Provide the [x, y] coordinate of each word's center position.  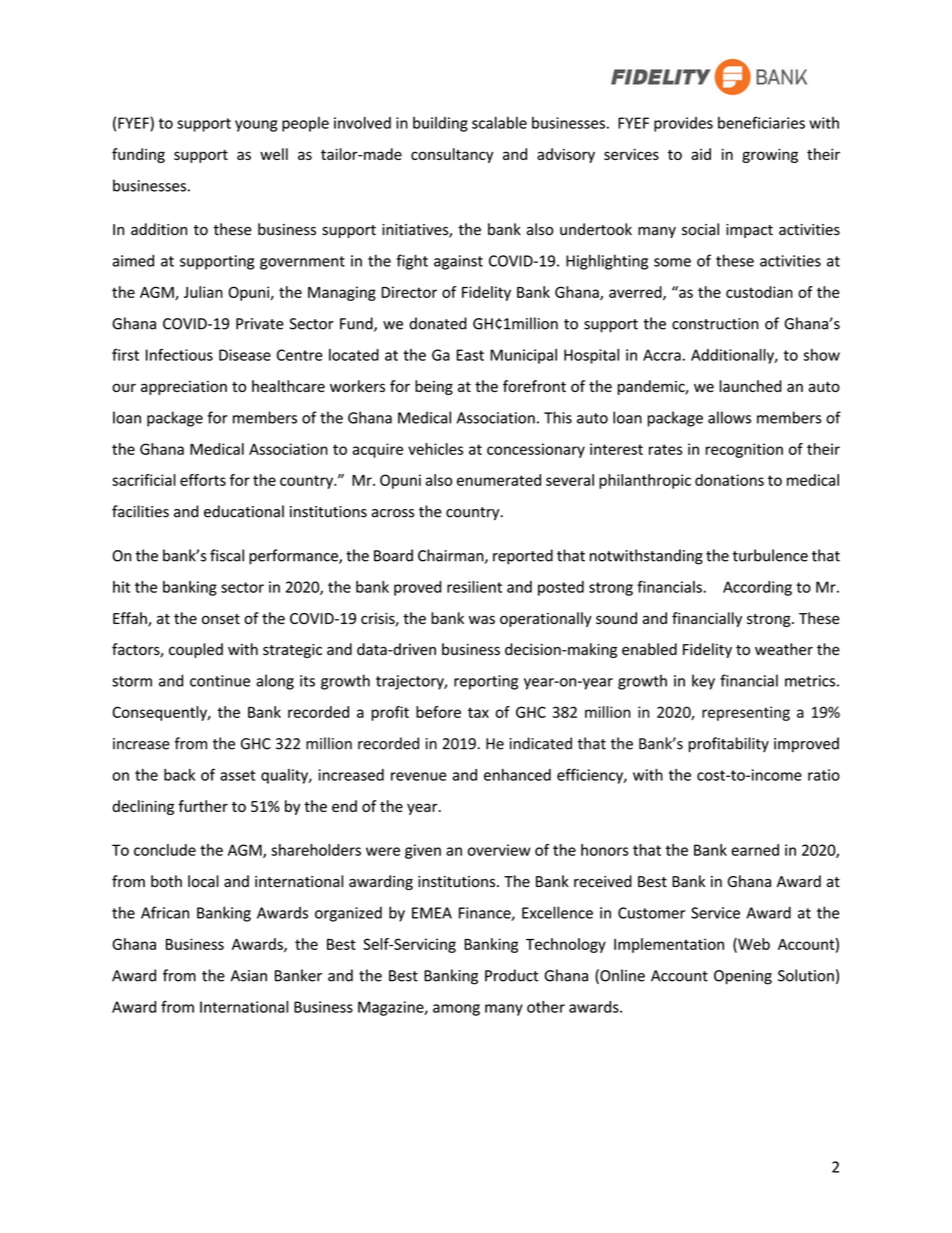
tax [478, 712]
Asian [249, 976]
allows [729, 417]
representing [746, 713]
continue [220, 681]
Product [511, 975]
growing [770, 155]
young [256, 126]
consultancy [452, 155]
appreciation [184, 388]
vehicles [435, 449]
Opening [743, 977]
